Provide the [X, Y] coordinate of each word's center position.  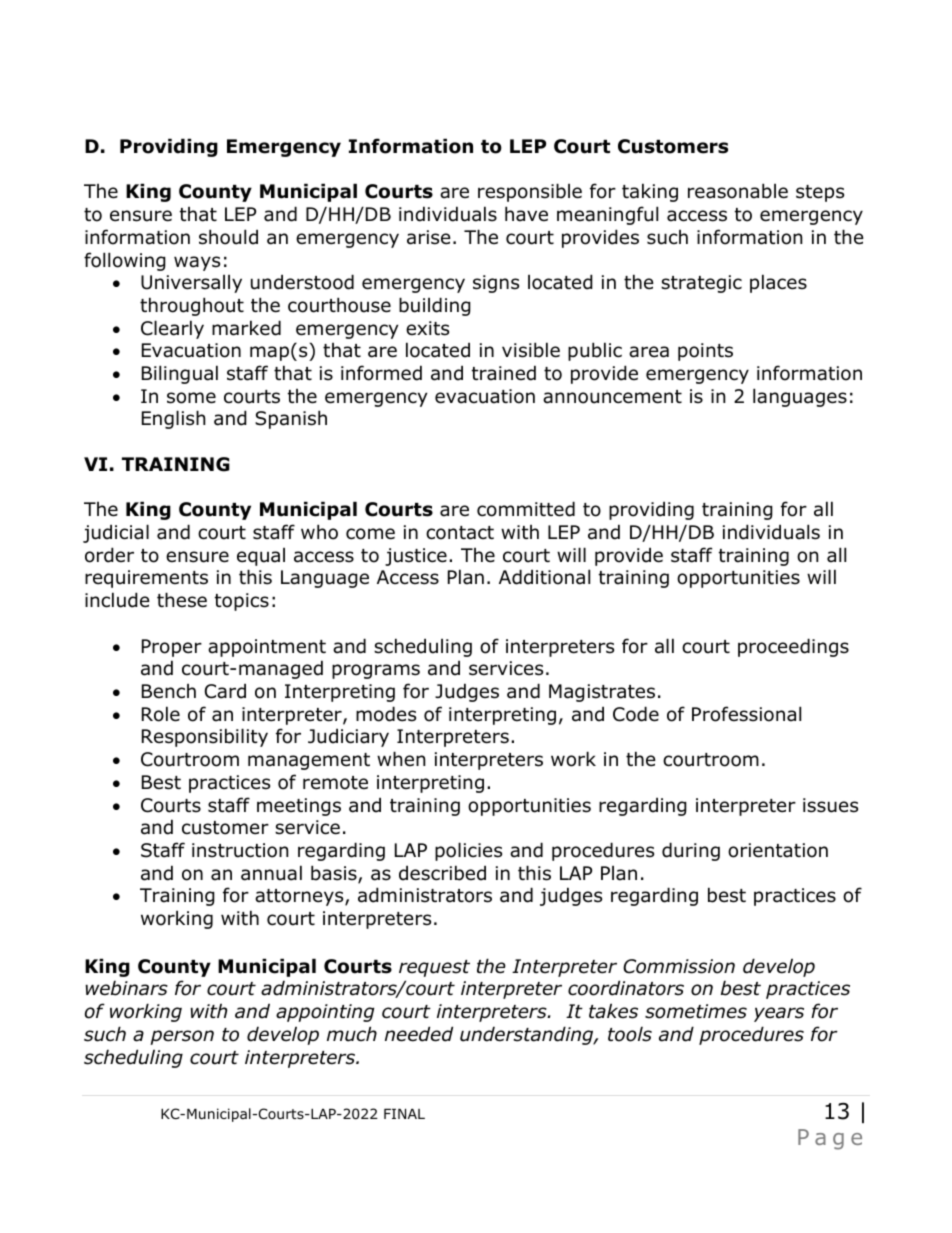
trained [504, 373]
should [228, 237]
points [705, 352]
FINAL [404, 1114]
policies [468, 851]
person [182, 1037]
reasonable [738, 191]
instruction [240, 850]
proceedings [793, 647]
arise [429, 237]
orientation [778, 850]
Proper [172, 648]
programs [376, 671]
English [173, 419]
